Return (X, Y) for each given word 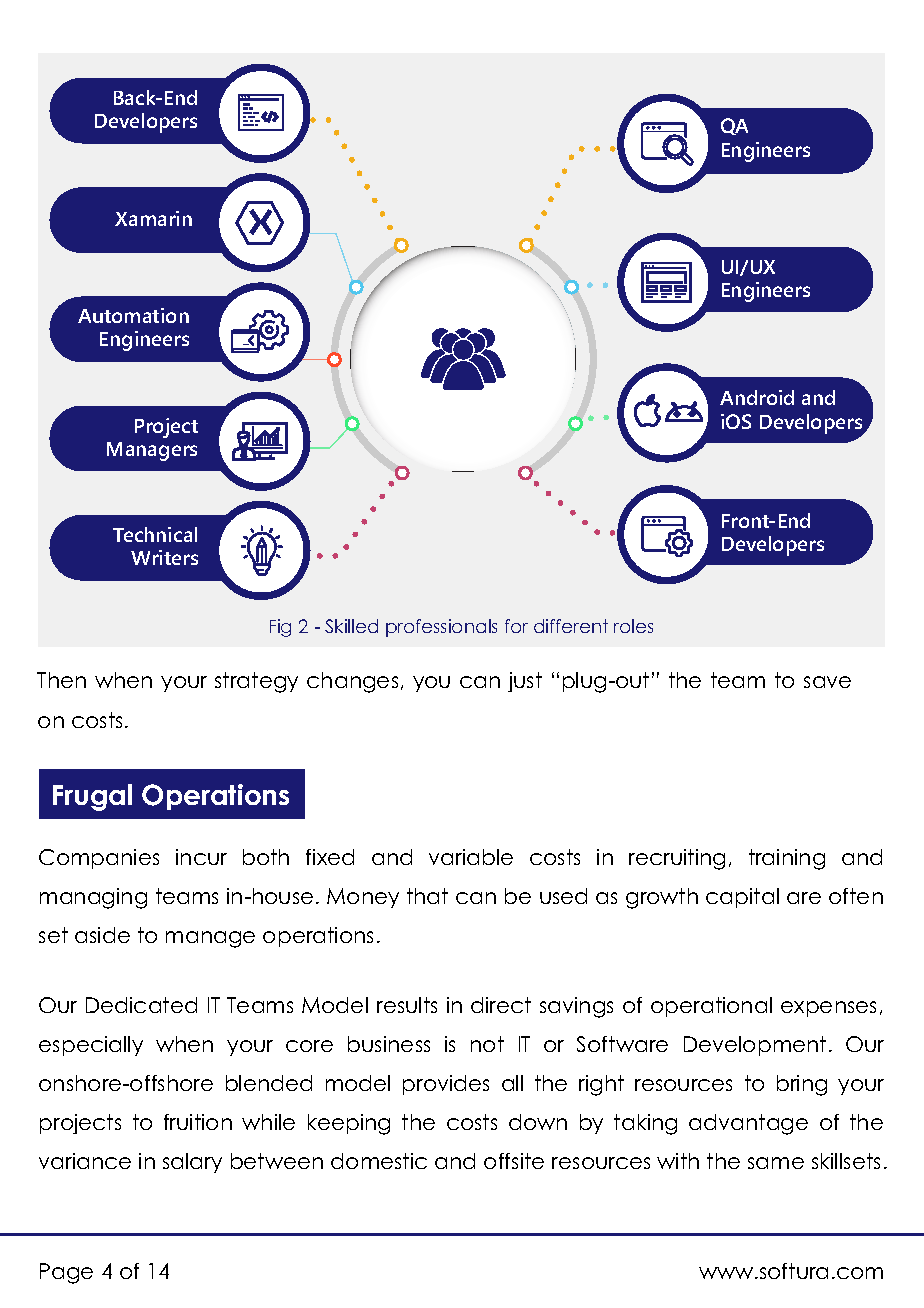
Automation (133, 315)
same (776, 1163)
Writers (164, 557)
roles (633, 626)
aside (102, 935)
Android (757, 397)
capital (742, 898)
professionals (441, 628)
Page (66, 1273)
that (427, 896)
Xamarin (153, 218)
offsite (514, 1161)
